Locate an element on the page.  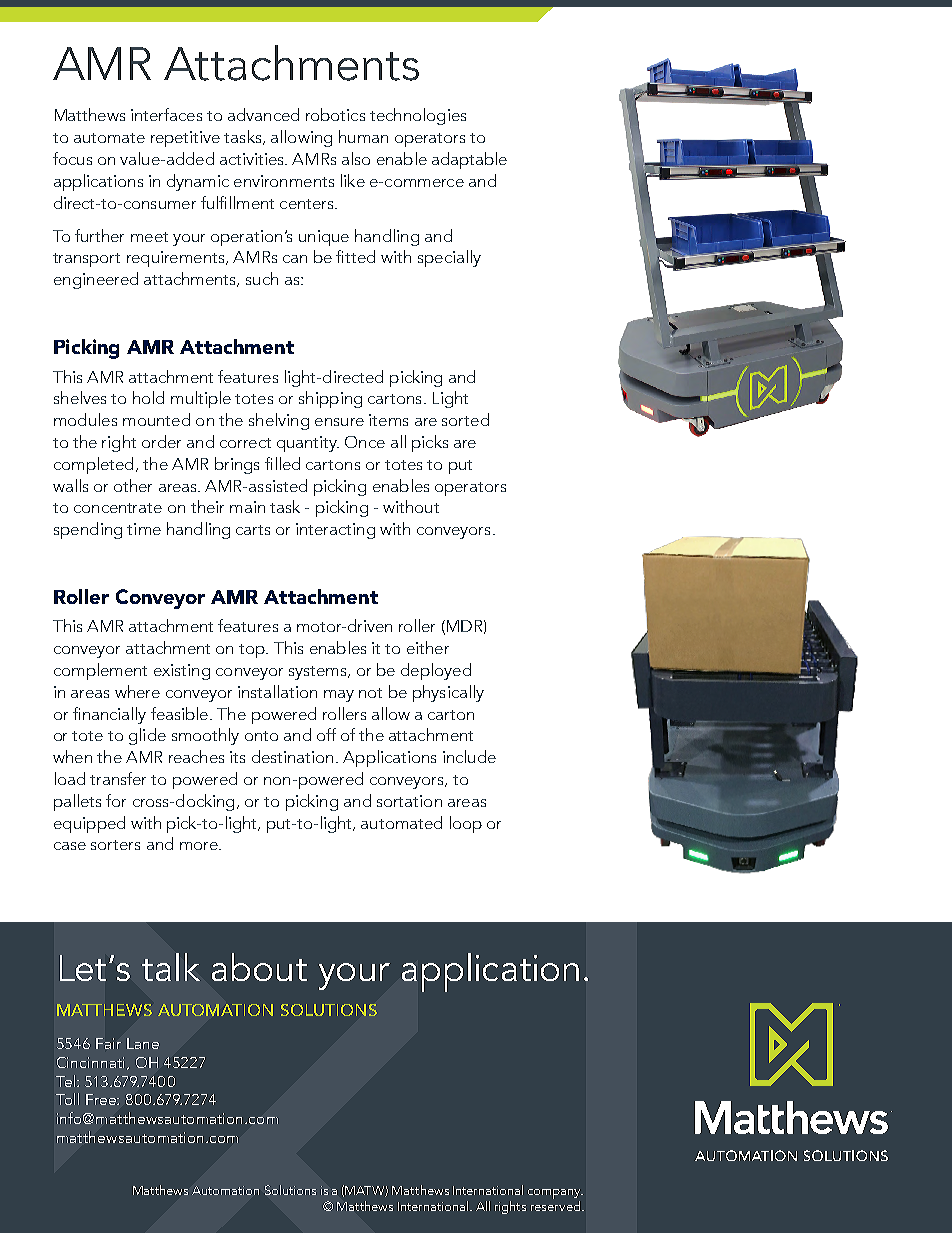
Free is located at coordinates (102, 1099).
